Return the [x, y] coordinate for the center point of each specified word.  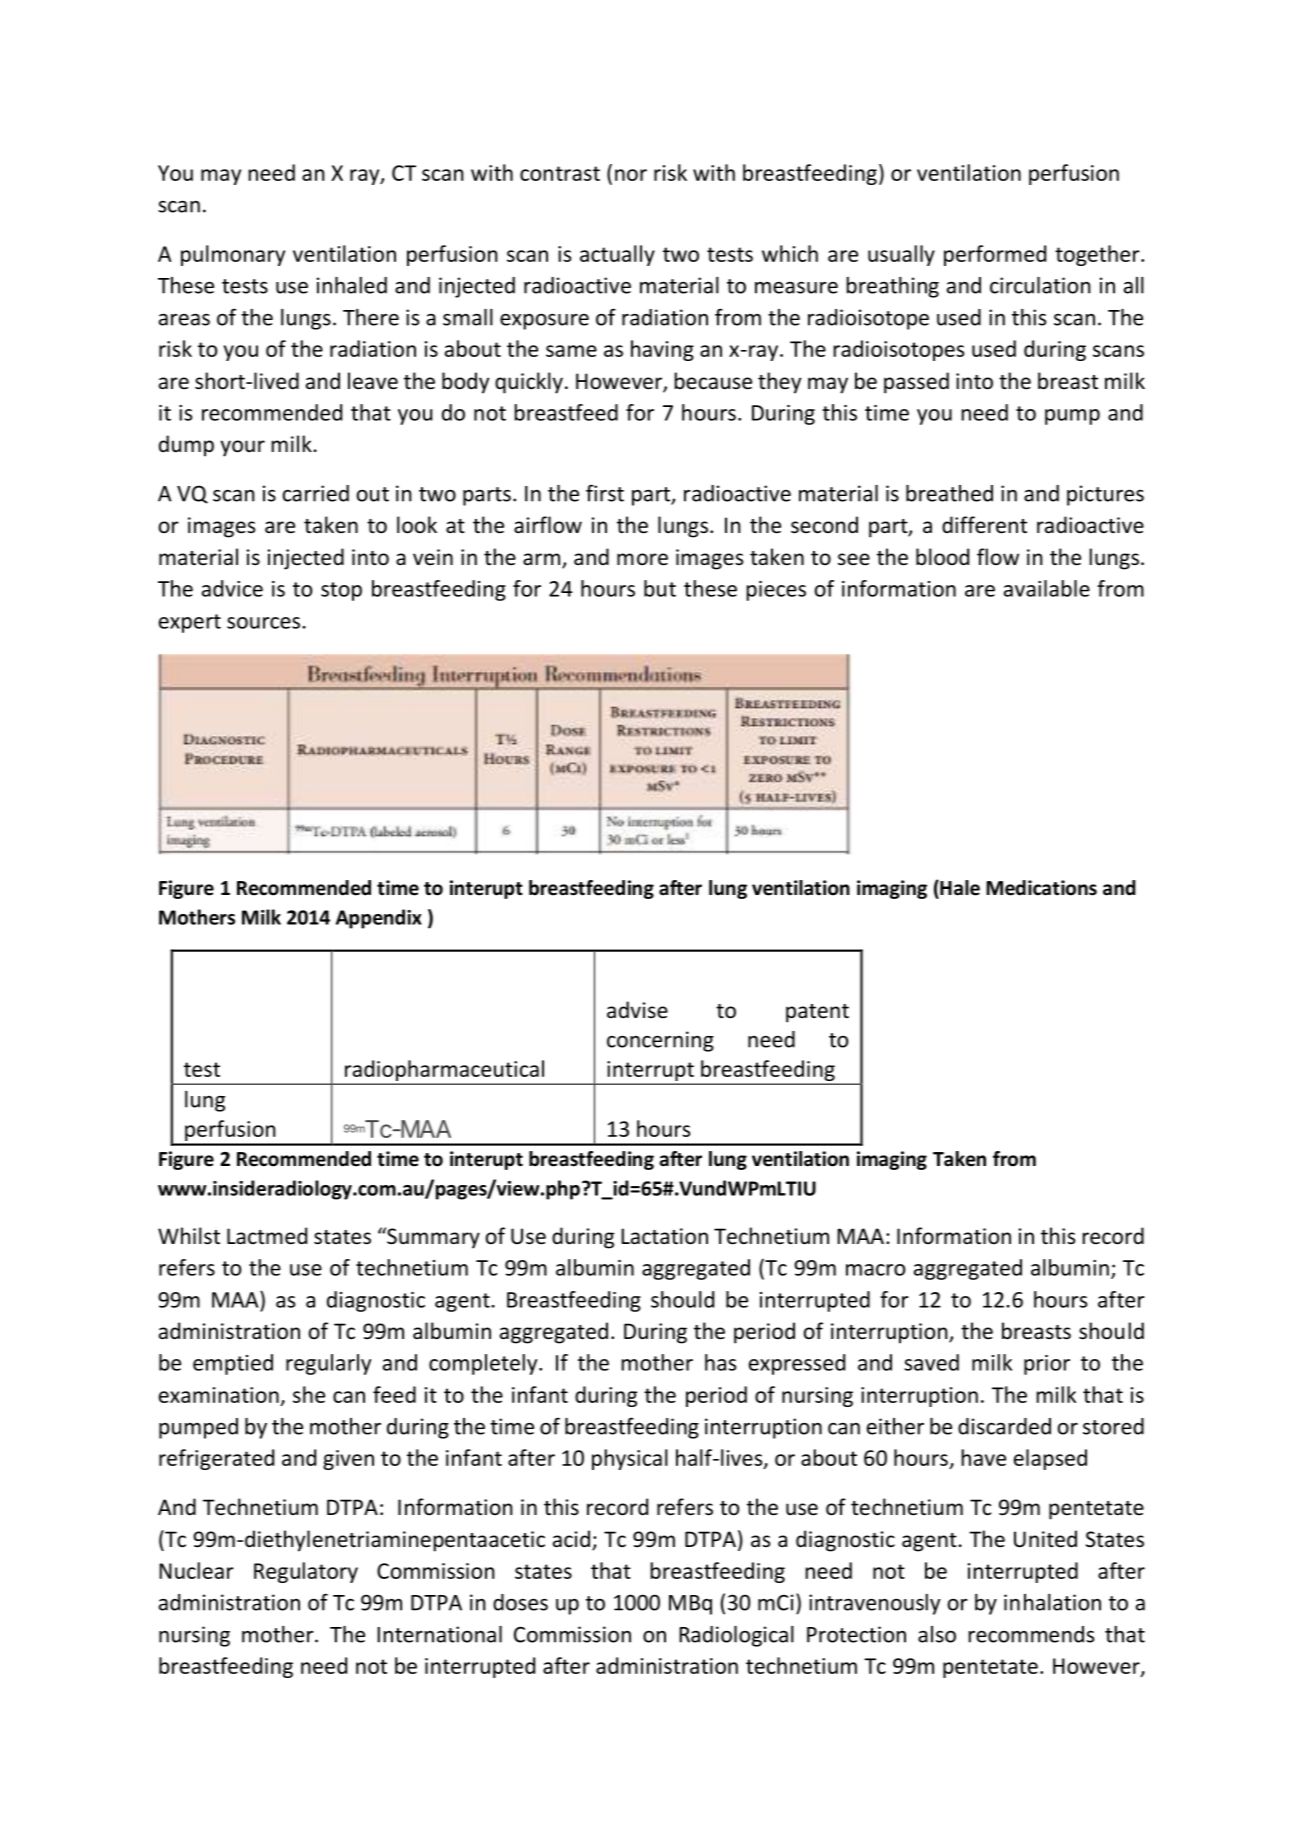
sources [263, 623]
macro [875, 1270]
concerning [660, 1041]
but [660, 588]
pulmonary [233, 255]
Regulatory [306, 1572]
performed [995, 255]
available [1047, 588]
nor [631, 175]
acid [571, 1538]
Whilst [189, 1236]
